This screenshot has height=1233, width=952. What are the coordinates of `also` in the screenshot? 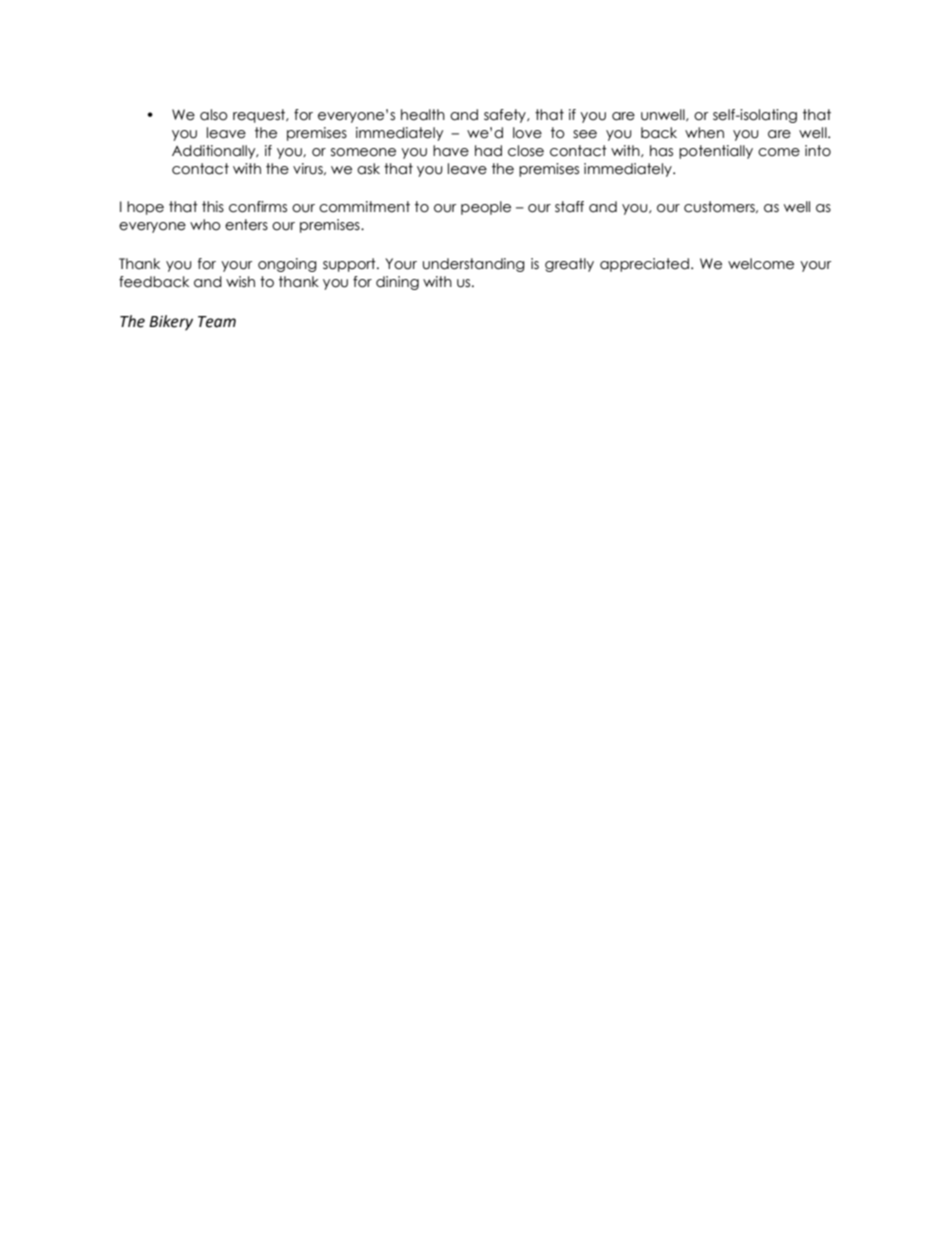 It's located at (214, 115).
